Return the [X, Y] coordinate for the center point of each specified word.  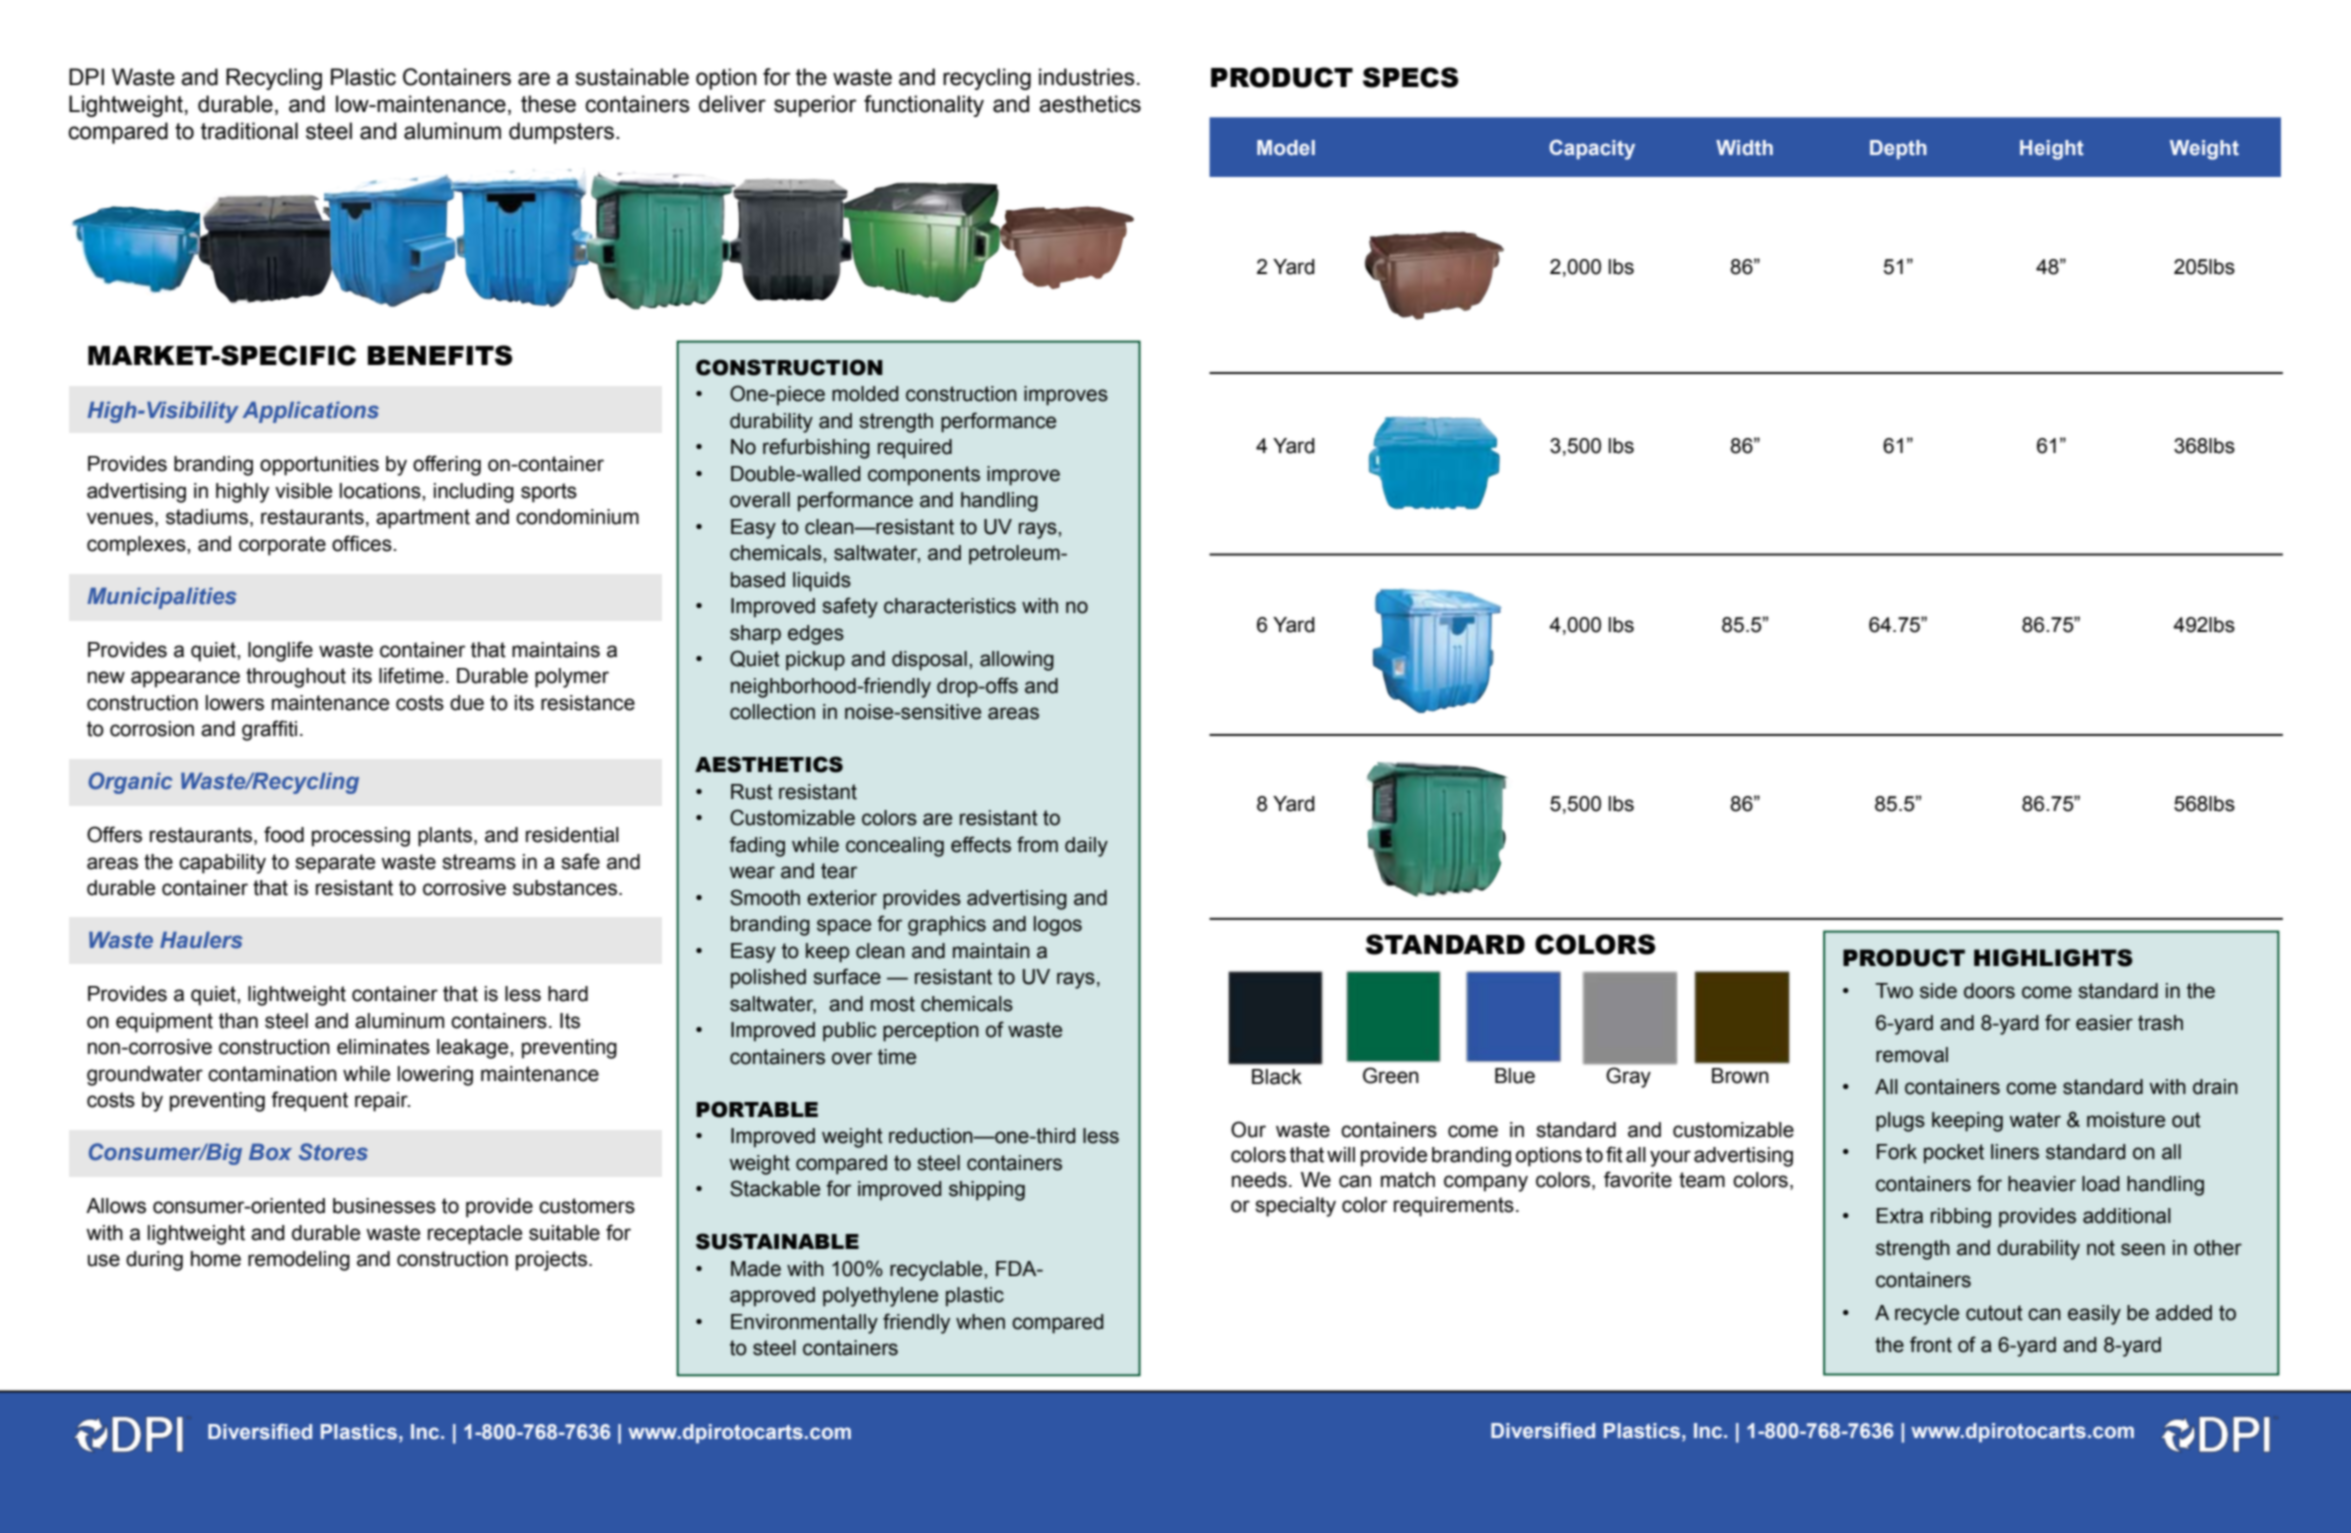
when [980, 1322]
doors [1989, 991]
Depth [1898, 149]
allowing [1017, 661]
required [915, 449]
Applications [310, 412]
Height [2052, 150]
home [216, 1259]
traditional [249, 131]
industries [1087, 77]
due [467, 703]
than [238, 1021]
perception [931, 1032]
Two [1894, 991]
